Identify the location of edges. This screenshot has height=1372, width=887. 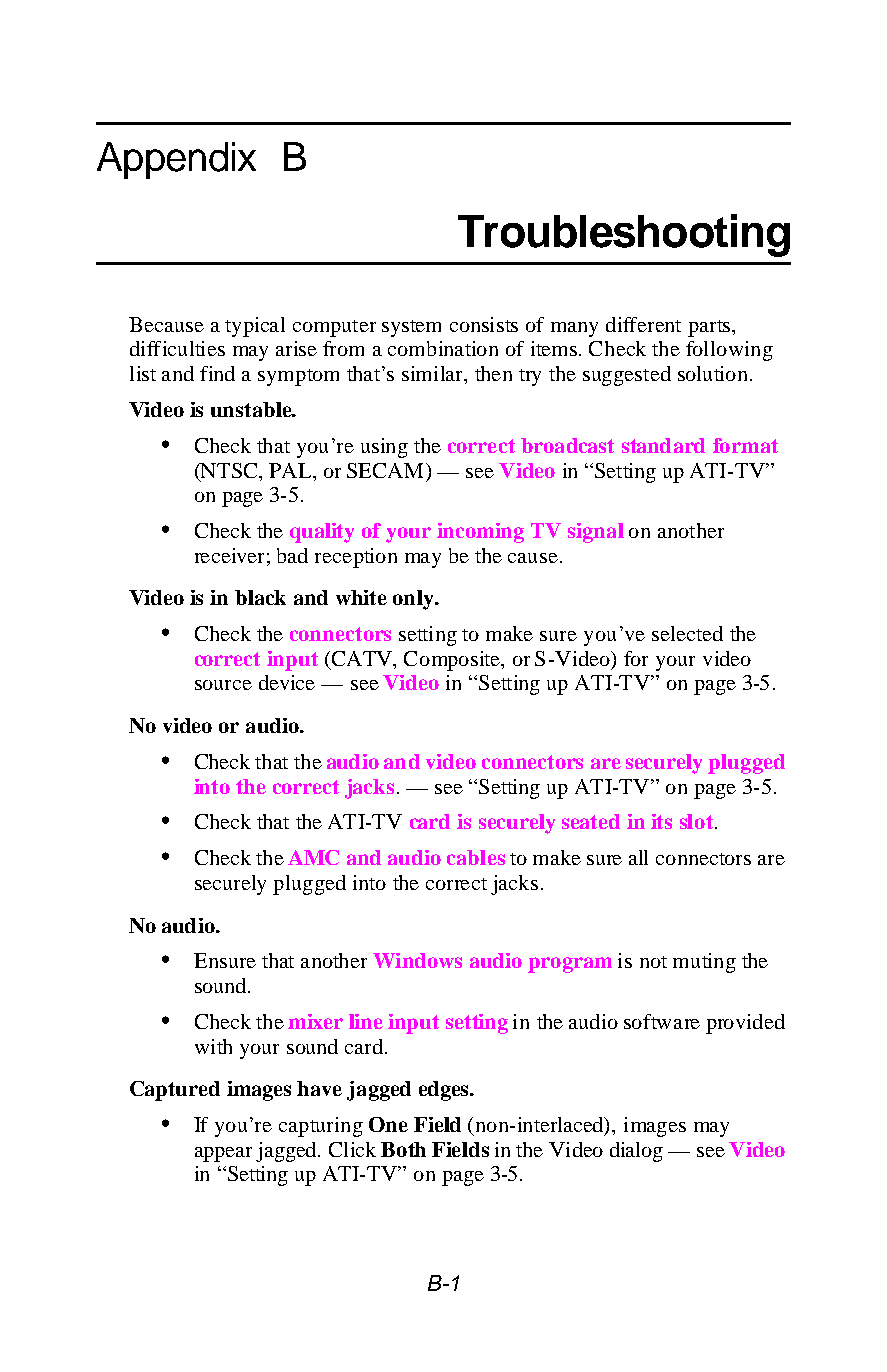
(445, 1091).
